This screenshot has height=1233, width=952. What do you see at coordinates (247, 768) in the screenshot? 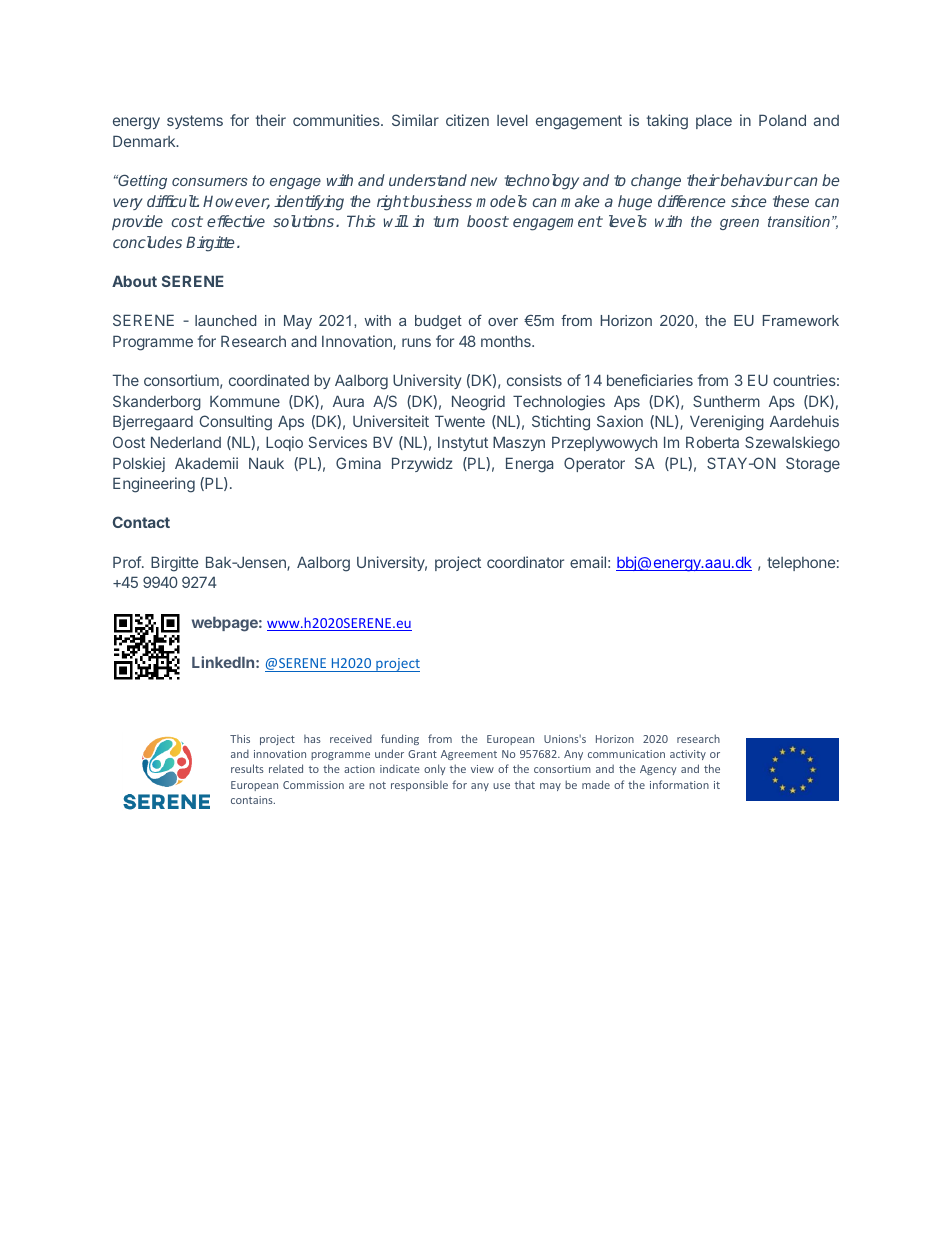
I see `results` at bounding box center [247, 768].
